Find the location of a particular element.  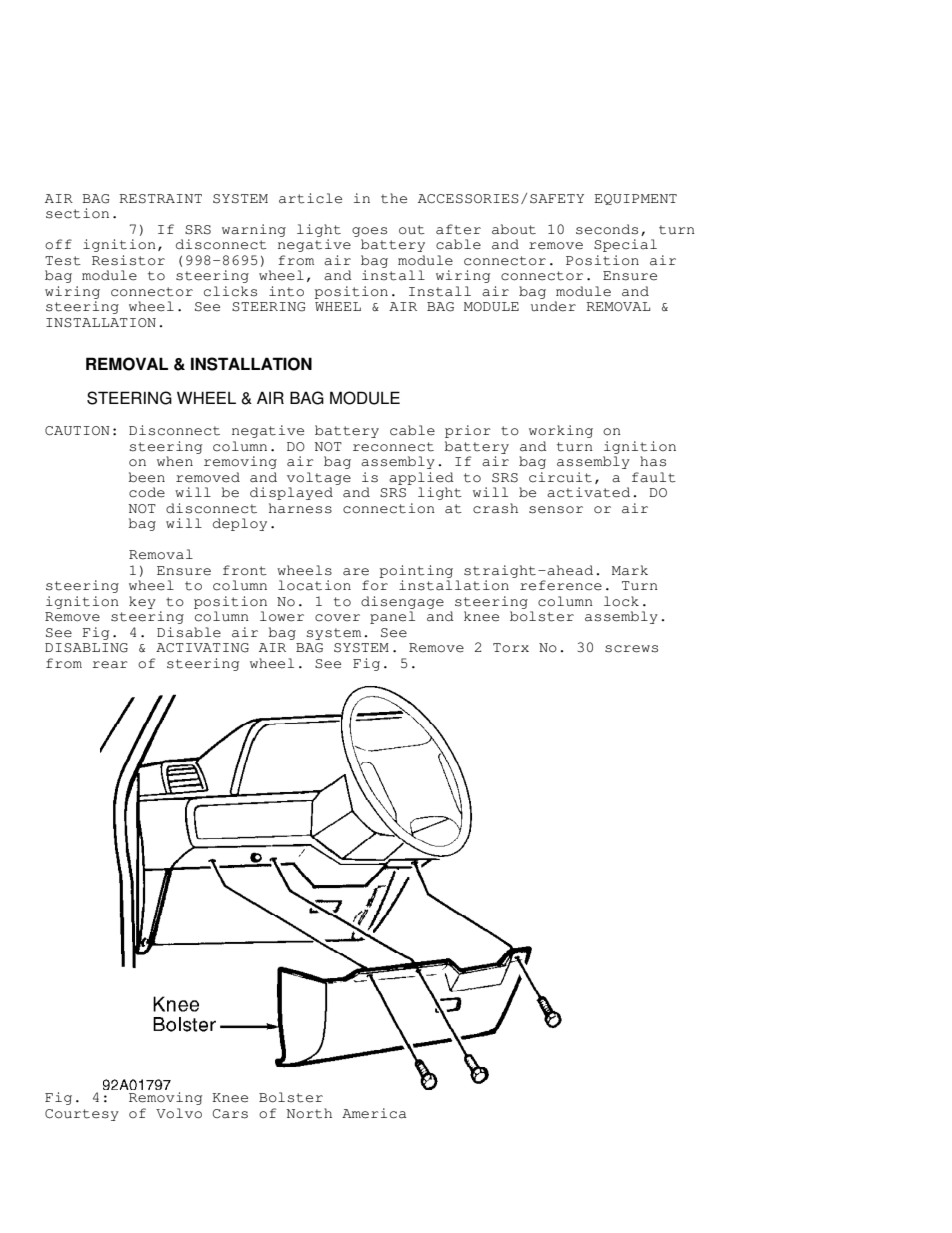

reconnect is located at coordinates (393, 447).
